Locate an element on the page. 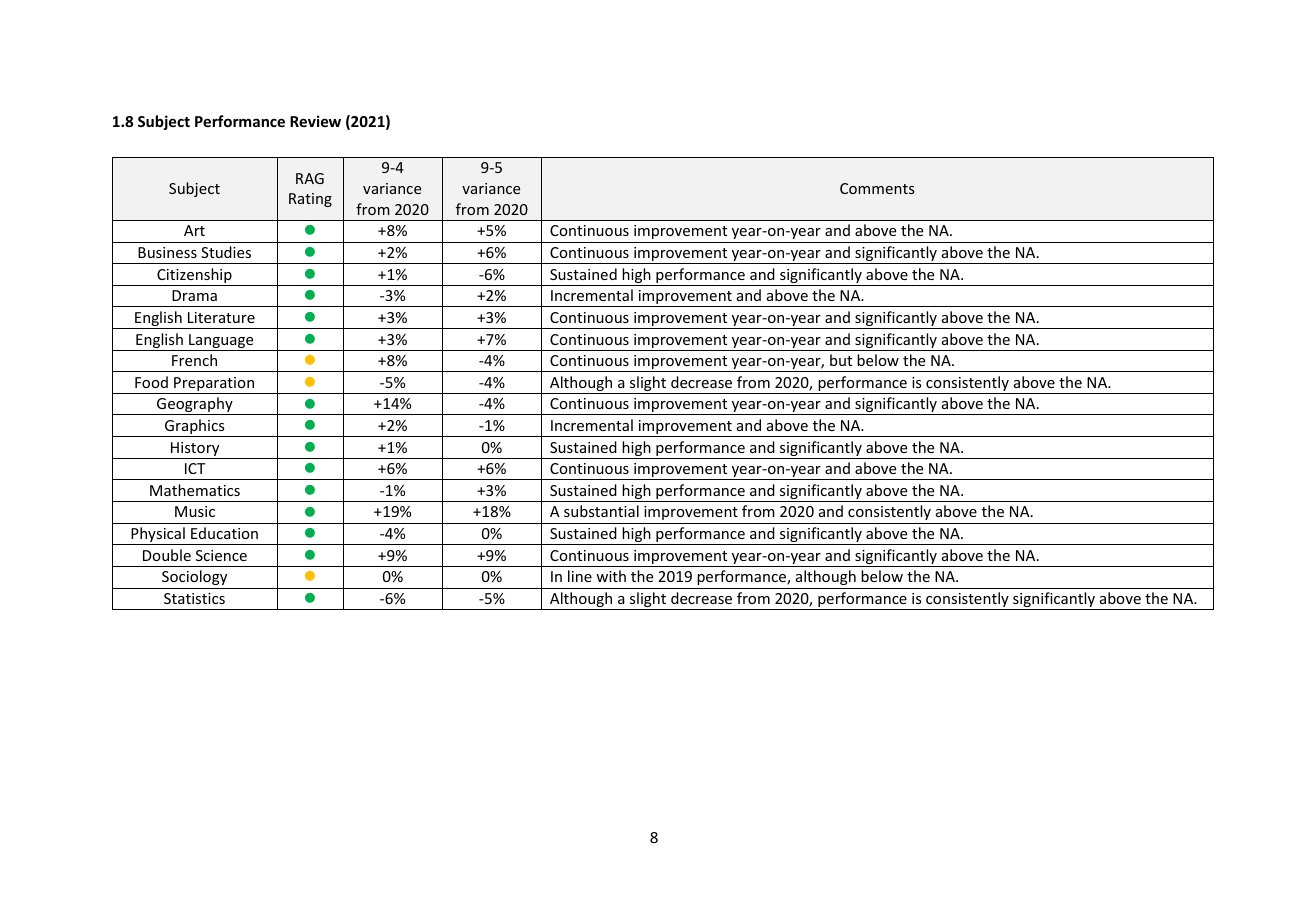  Studies is located at coordinates (226, 252).
